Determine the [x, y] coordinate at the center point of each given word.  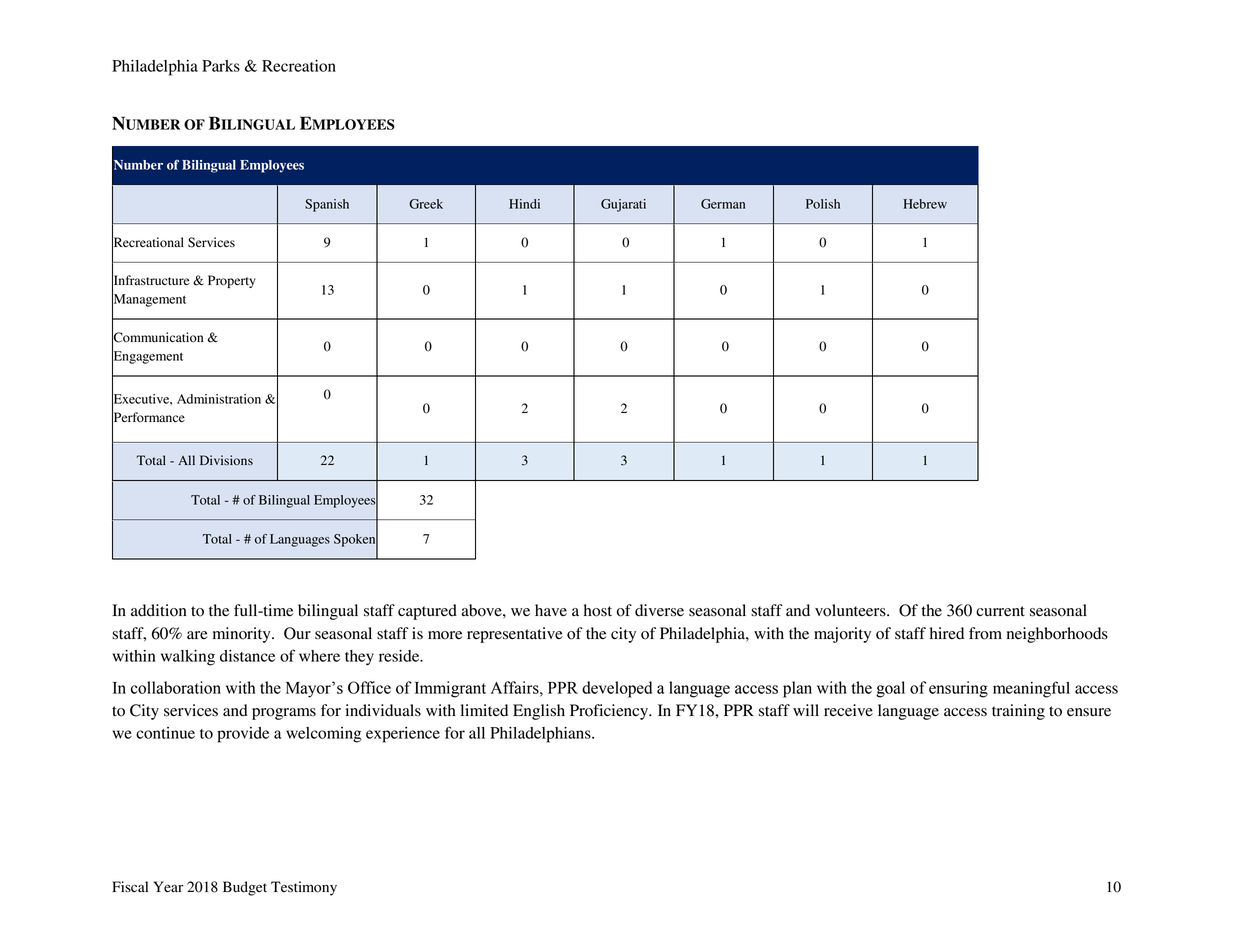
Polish [823, 204]
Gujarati [623, 205]
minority [243, 635]
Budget [245, 888]
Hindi [524, 204]
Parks [221, 66]
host [598, 610]
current [1000, 611]
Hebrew [925, 204]
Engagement [147, 357]
